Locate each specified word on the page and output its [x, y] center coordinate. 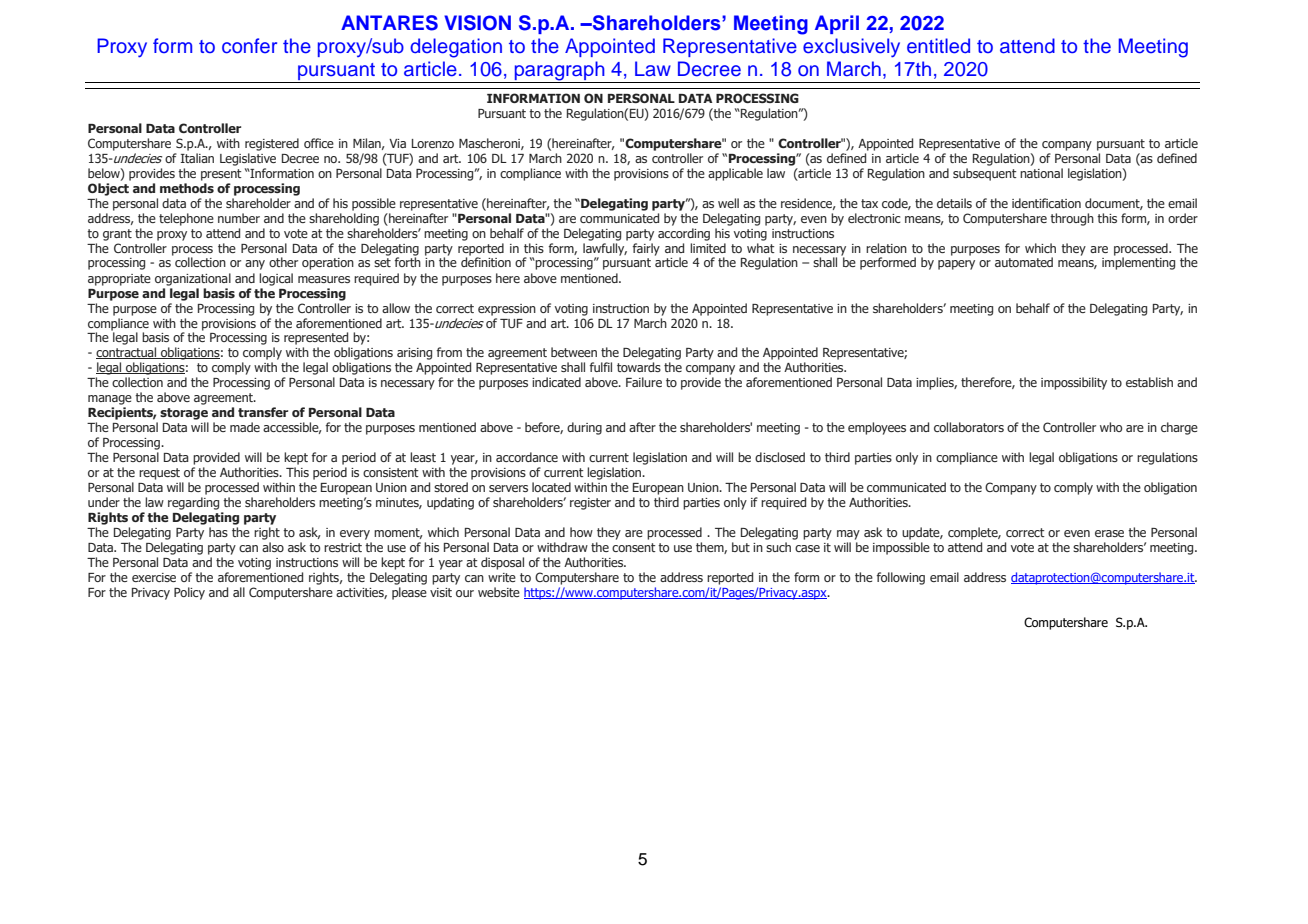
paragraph [559, 72]
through [1072, 219]
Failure [644, 382]
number [239, 218]
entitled [938, 46]
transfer [263, 412]
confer [249, 46]
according [684, 233]
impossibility [1074, 383]
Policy [189, 593]
